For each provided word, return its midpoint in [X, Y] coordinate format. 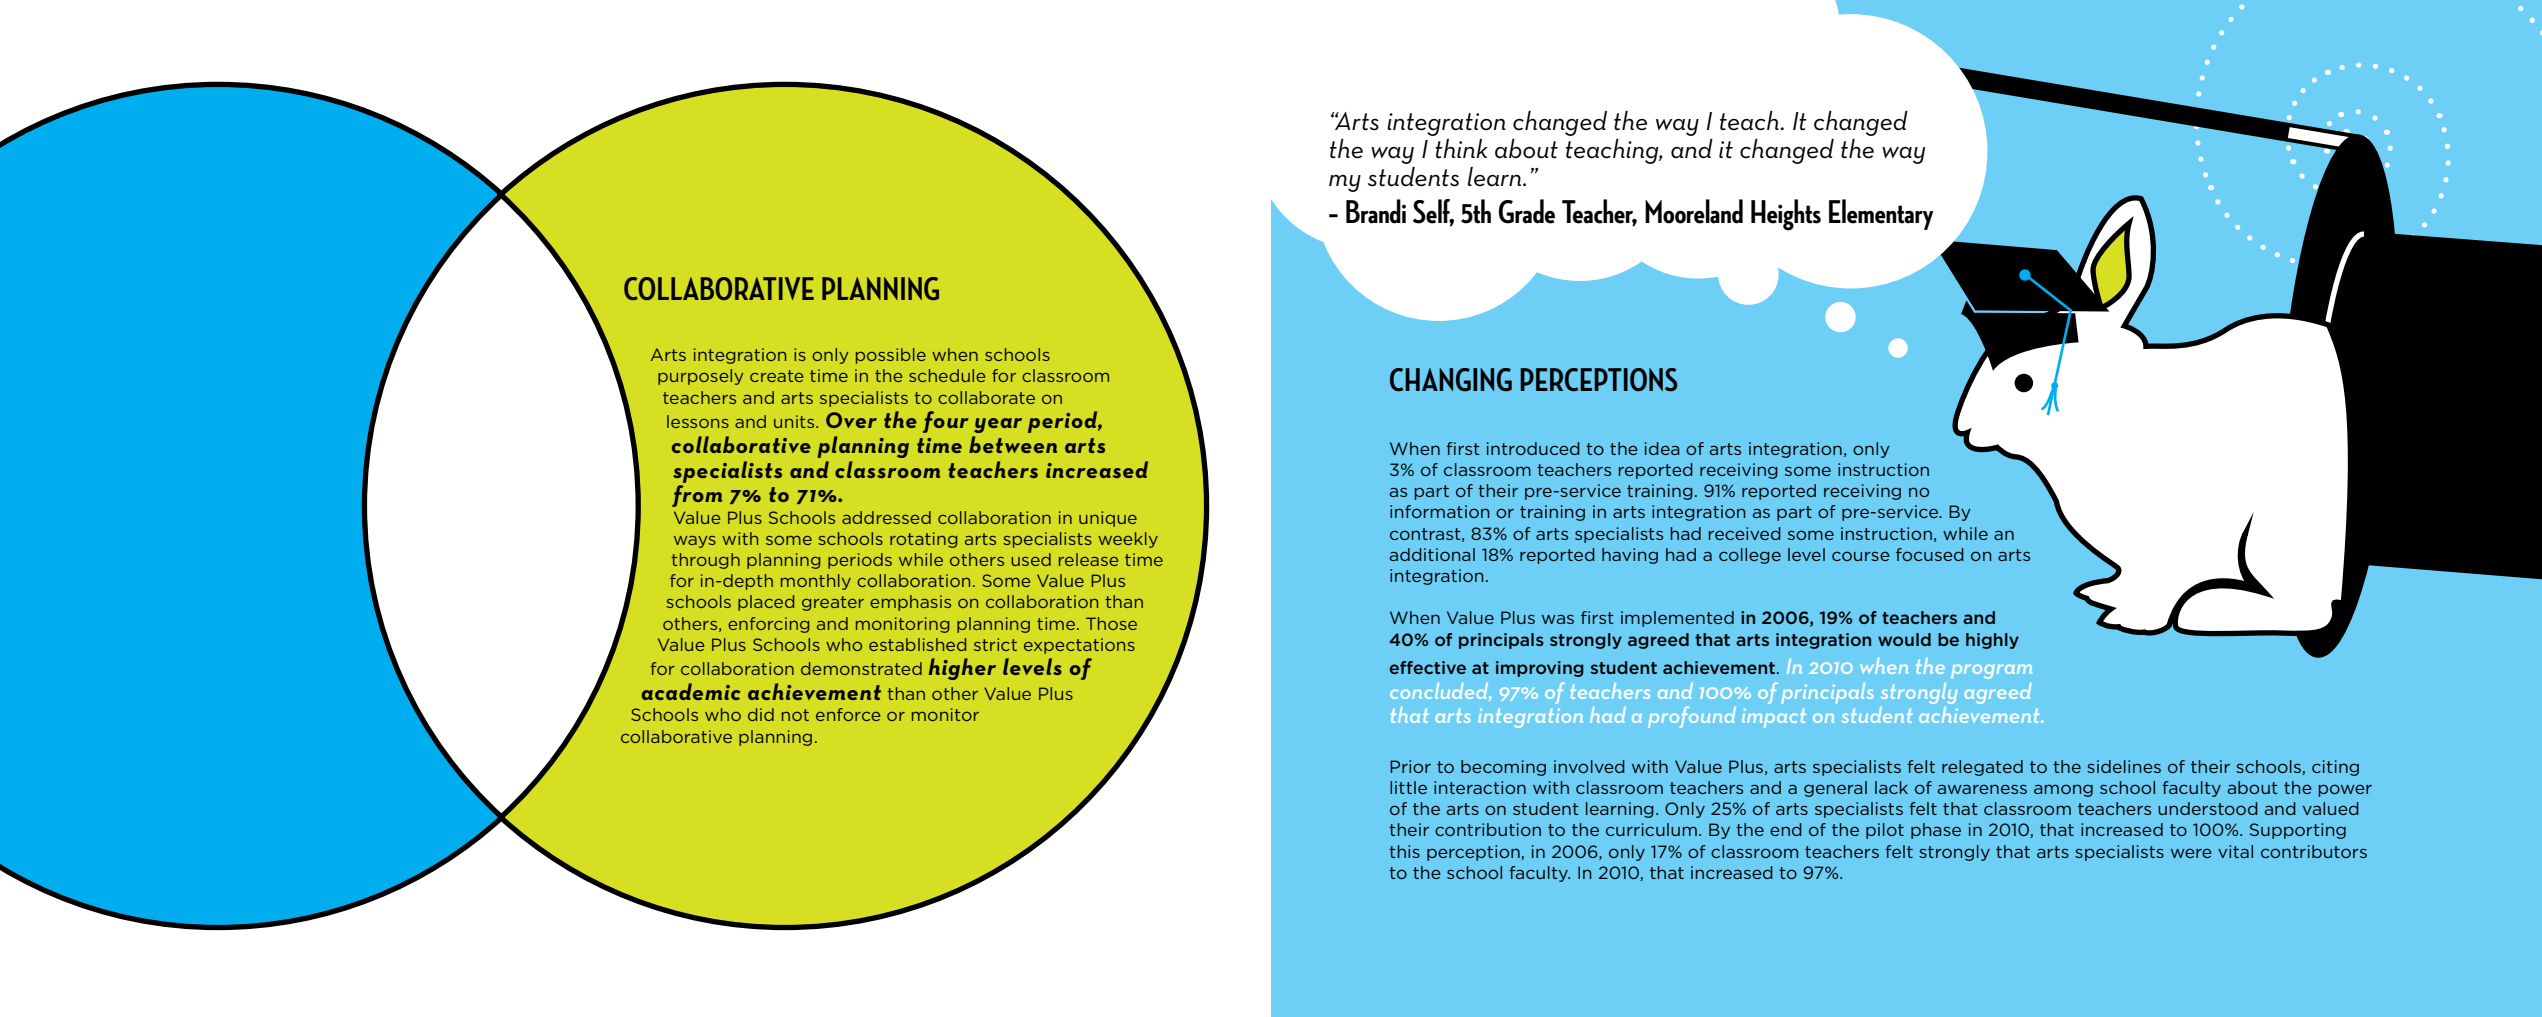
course [1861, 556]
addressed [886, 517]
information [1440, 511]
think [1461, 148]
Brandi [1376, 211]
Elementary [1881, 214]
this [1404, 851]
